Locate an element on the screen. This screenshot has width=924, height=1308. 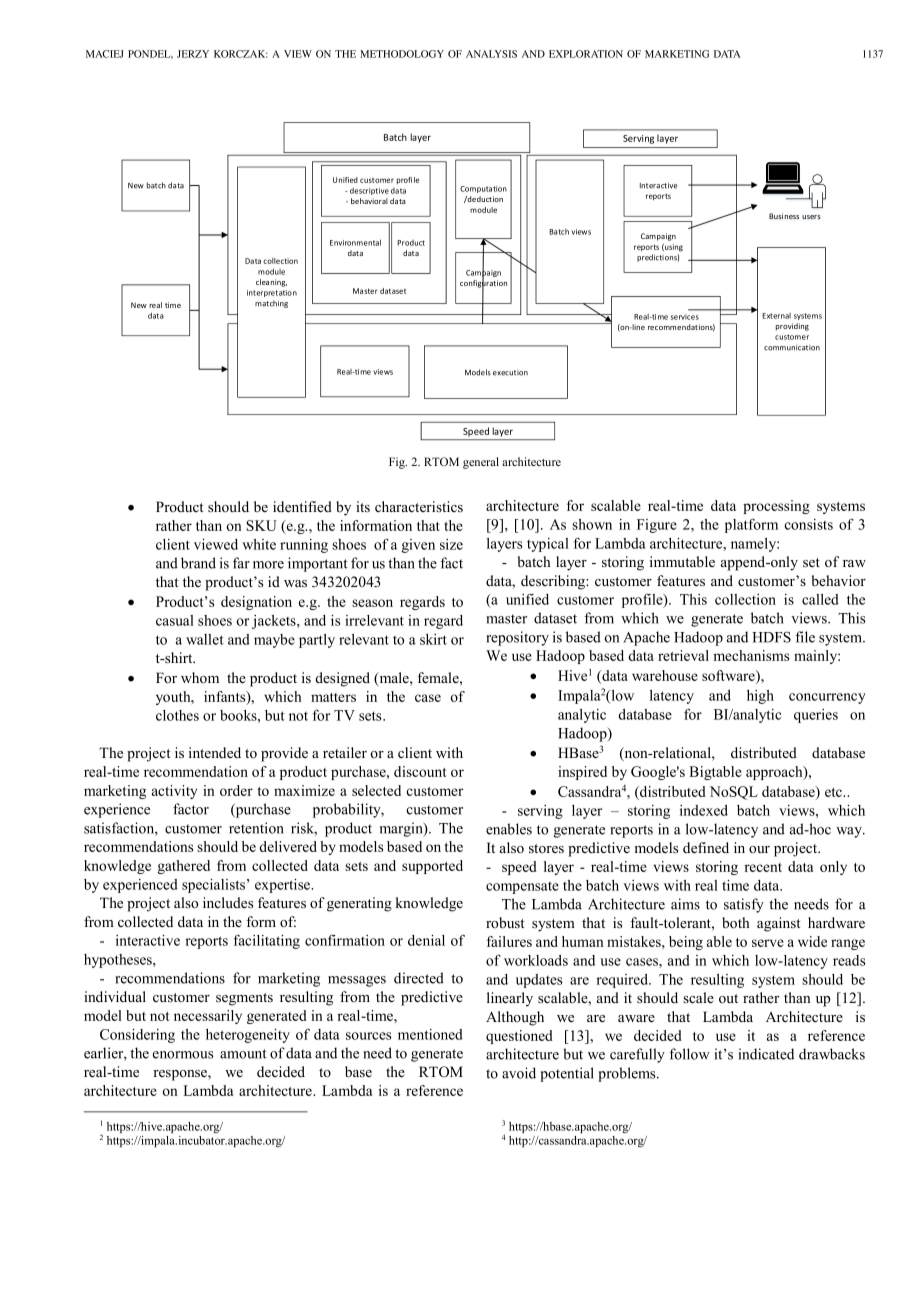
execution is located at coordinates (510, 373).
